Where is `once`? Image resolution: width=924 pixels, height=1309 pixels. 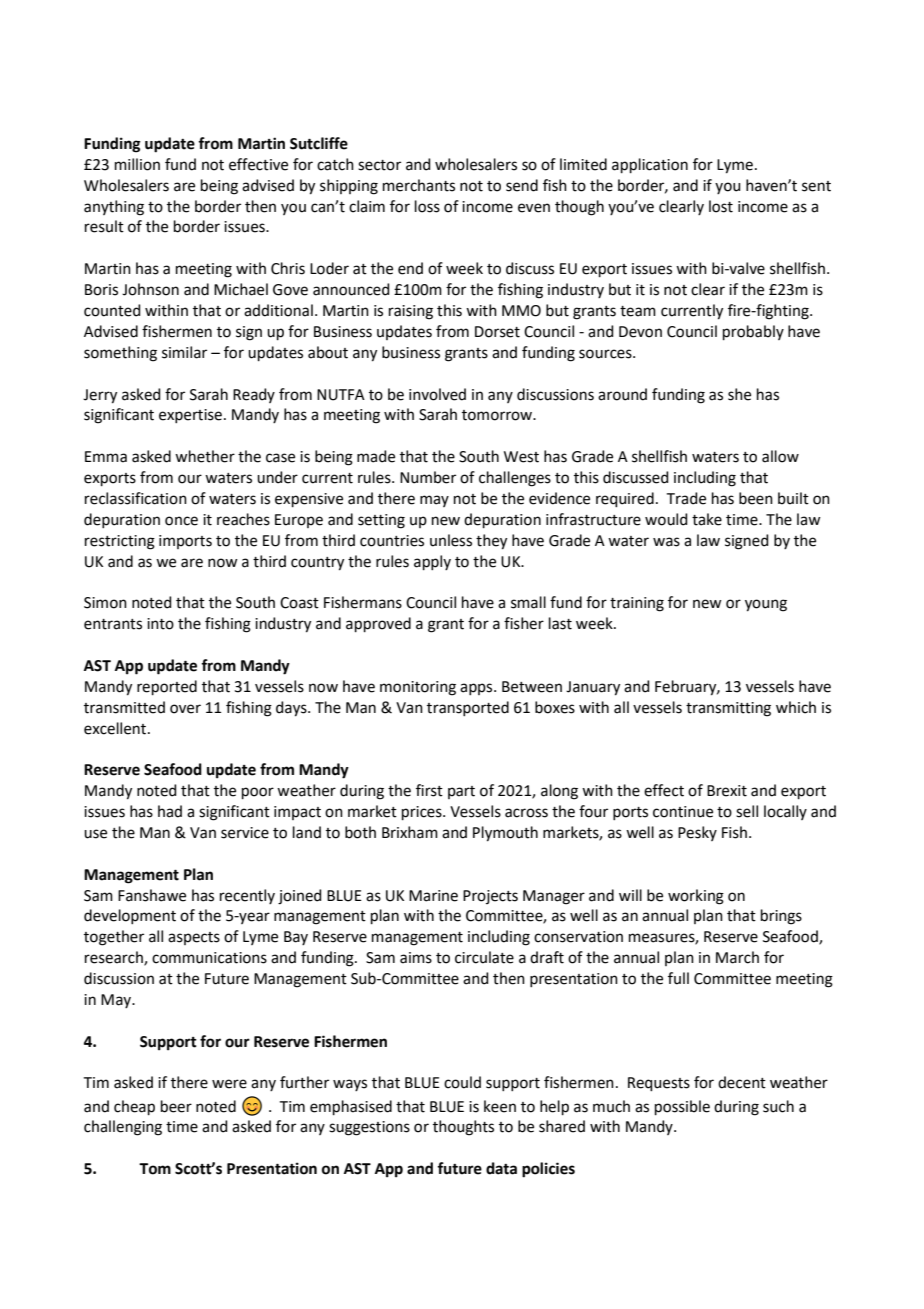
once is located at coordinates (181, 521).
